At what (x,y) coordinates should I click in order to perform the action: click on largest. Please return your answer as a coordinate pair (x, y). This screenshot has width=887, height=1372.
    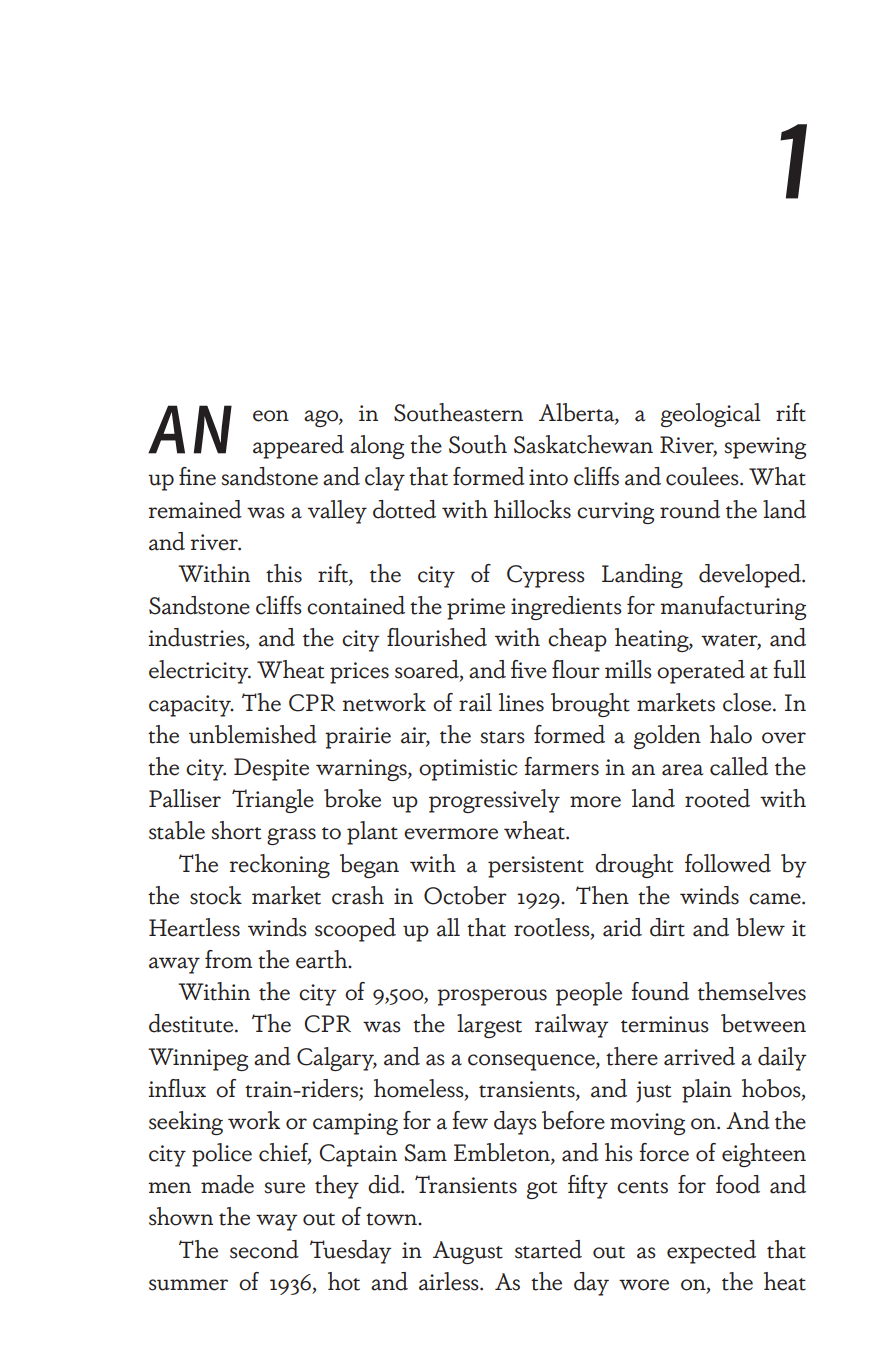
    Looking at the image, I should click on (489, 1026).
